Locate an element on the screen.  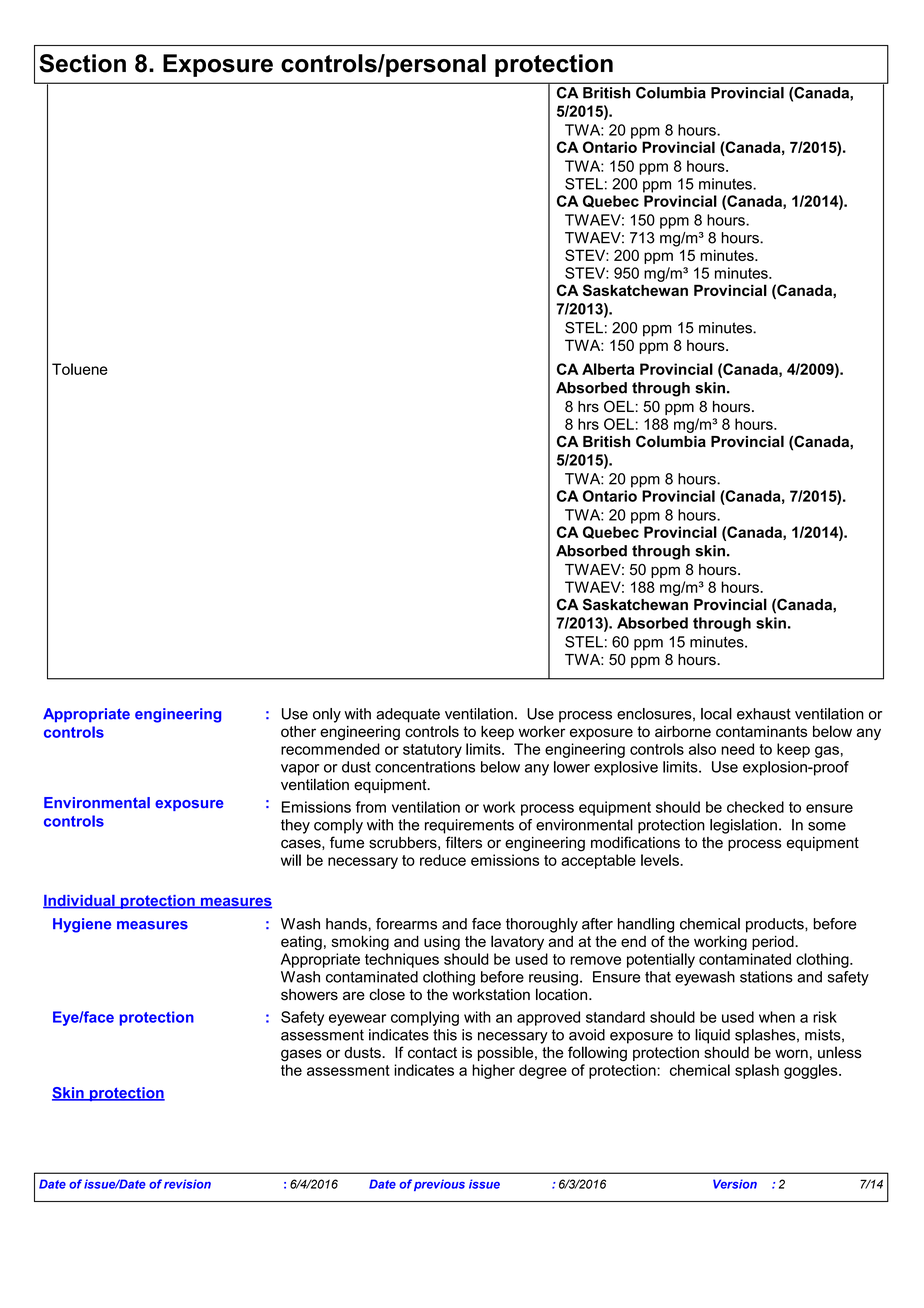
other is located at coordinates (298, 731).
